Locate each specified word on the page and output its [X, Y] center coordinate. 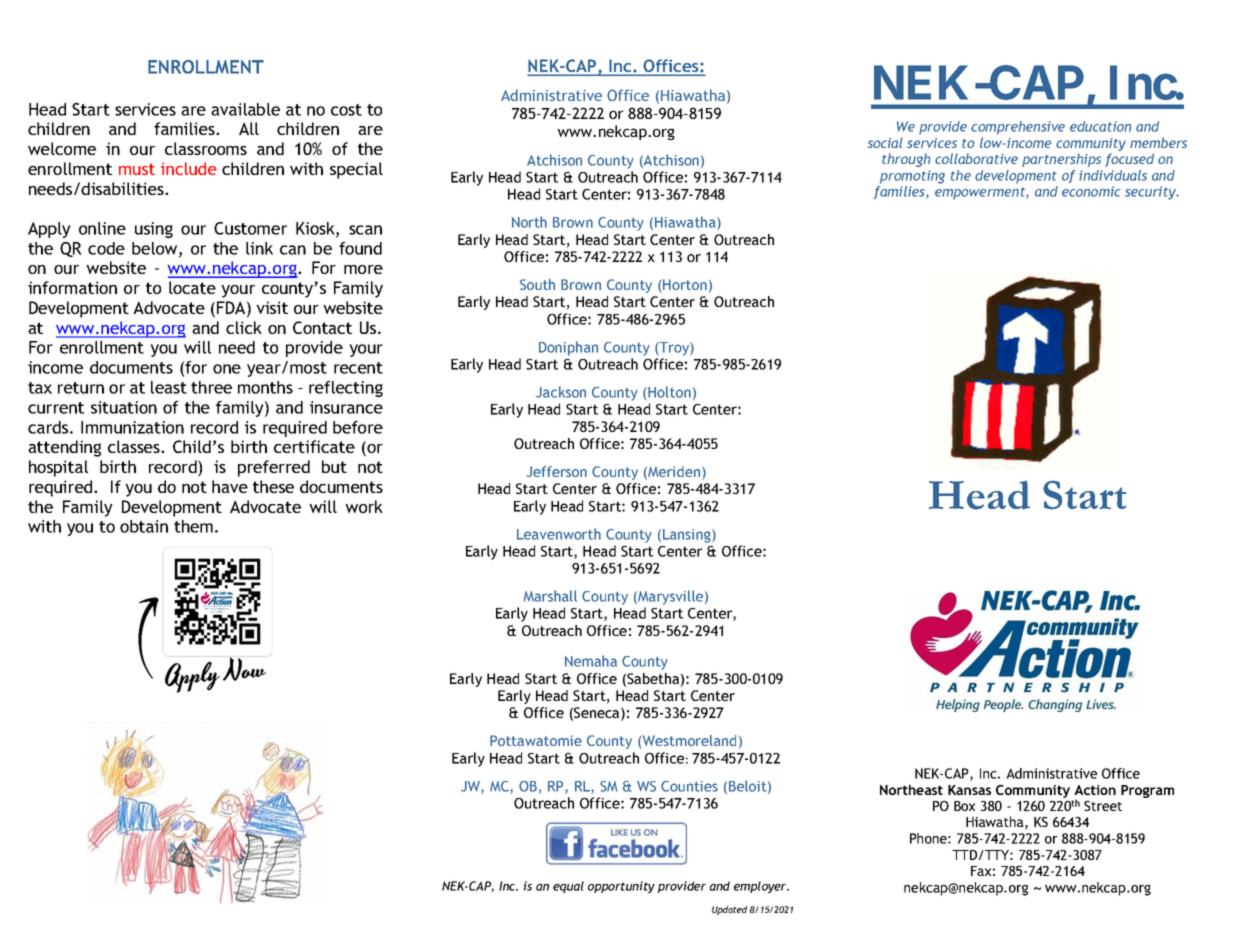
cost [346, 110]
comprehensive [1018, 128]
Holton [668, 393]
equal [568, 887]
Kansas [969, 790]
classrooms [206, 148]
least [169, 387]
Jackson [561, 392]
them [193, 526]
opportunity [621, 887]
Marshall [550, 596]
